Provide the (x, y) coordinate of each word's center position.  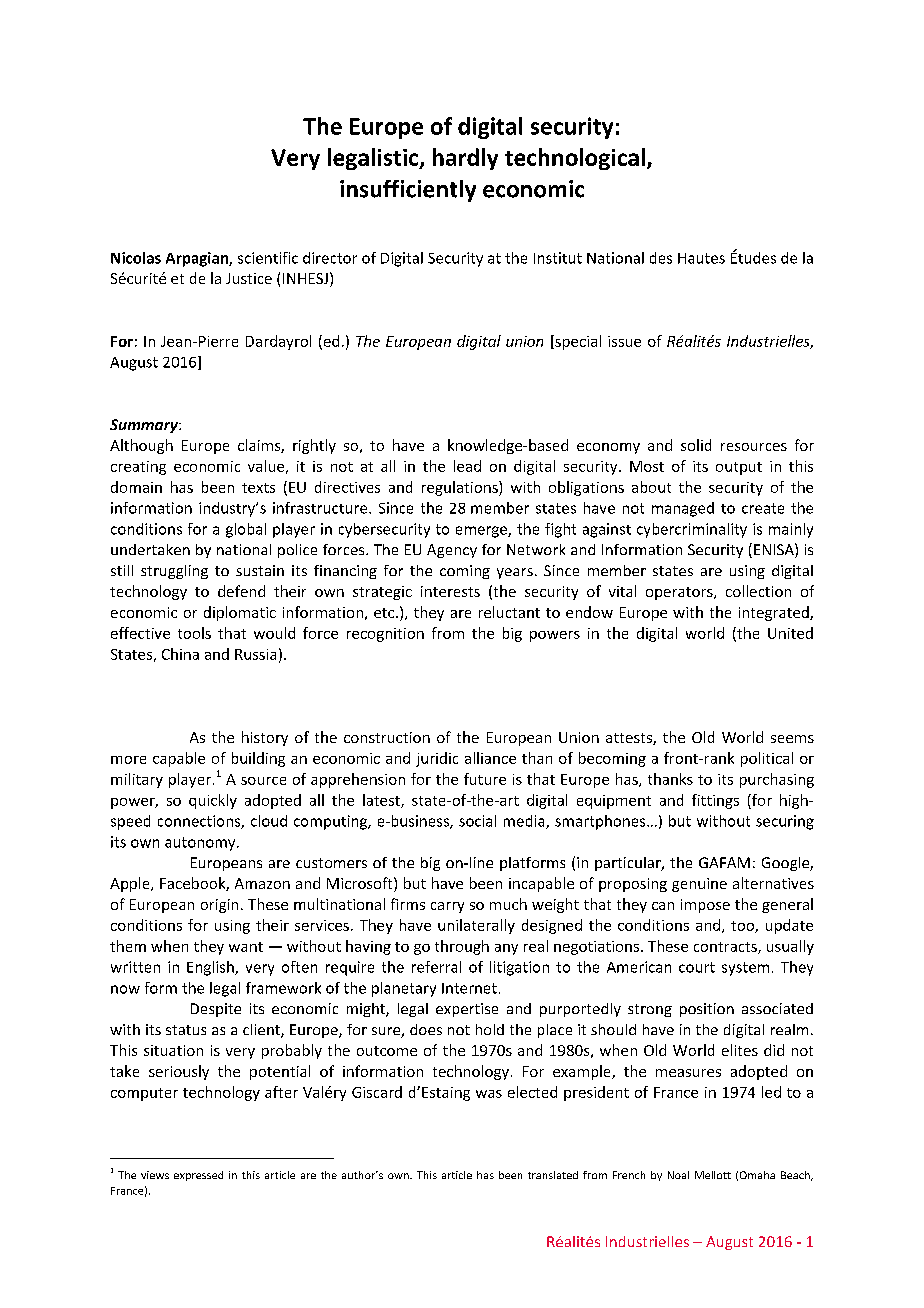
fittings (715, 801)
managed (683, 509)
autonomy (201, 844)
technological (575, 159)
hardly (465, 159)
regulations (461, 488)
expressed (198, 1176)
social (477, 821)
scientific (268, 258)
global (246, 530)
